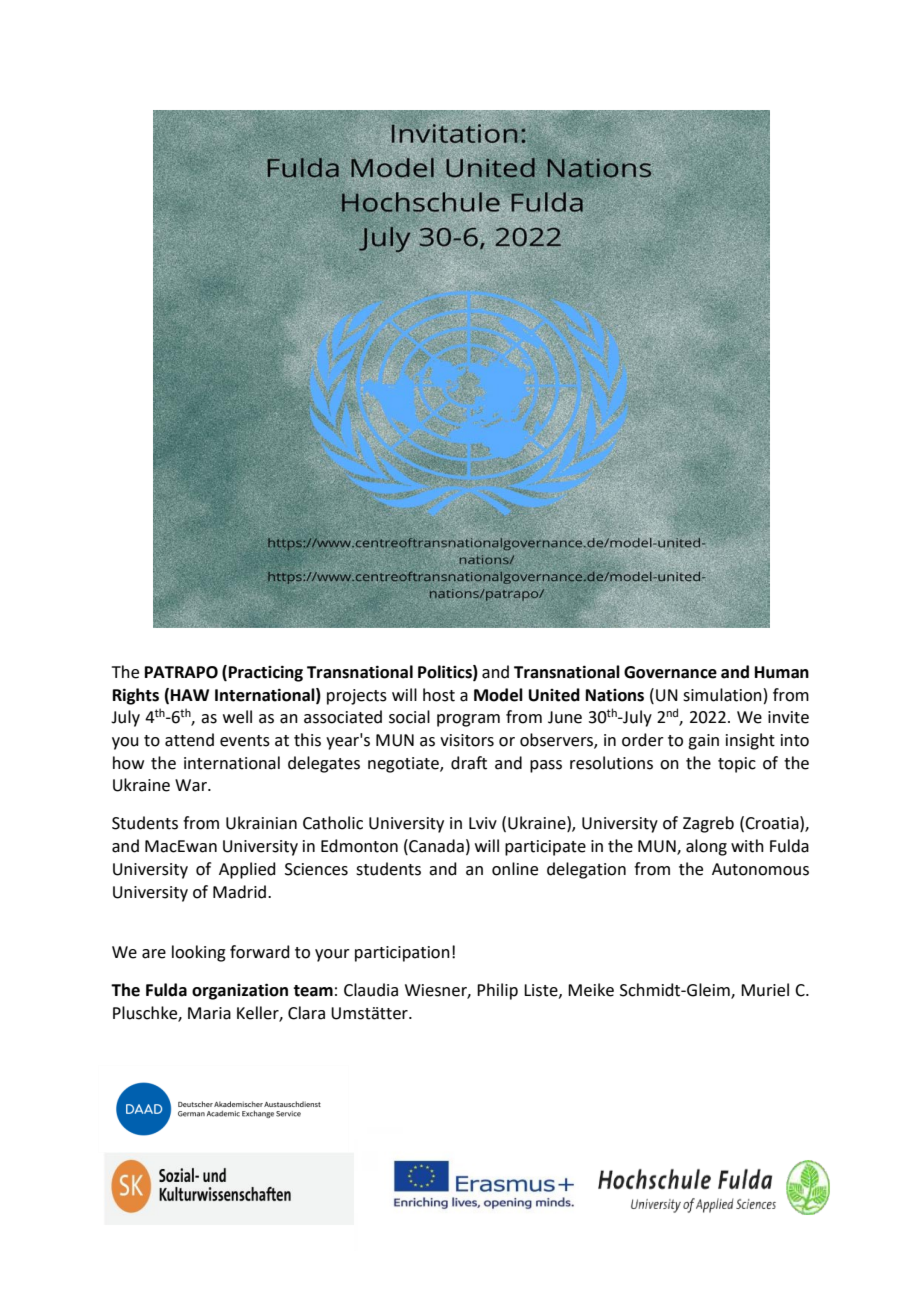  Describe the element at coordinates (261, 823) in the screenshot. I see `Ukrainian` at that location.
